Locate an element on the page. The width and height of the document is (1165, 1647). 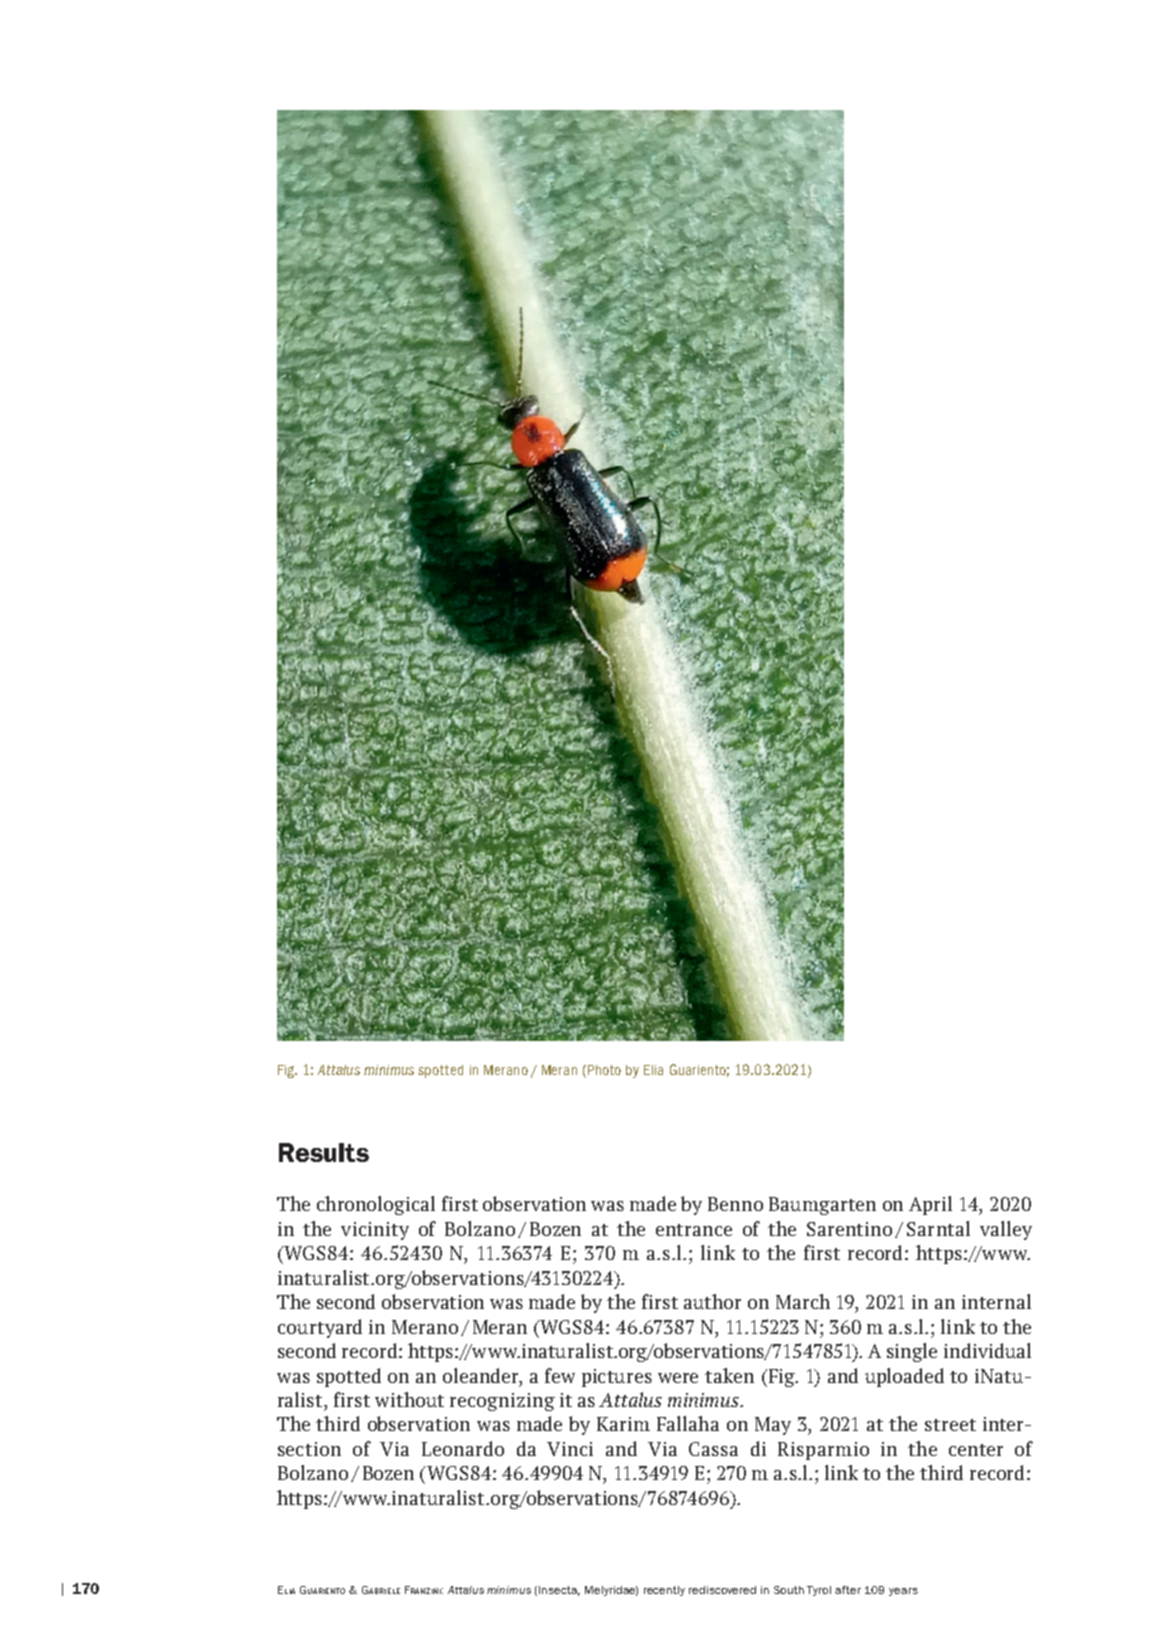
Insecta is located at coordinates (559, 1591).
